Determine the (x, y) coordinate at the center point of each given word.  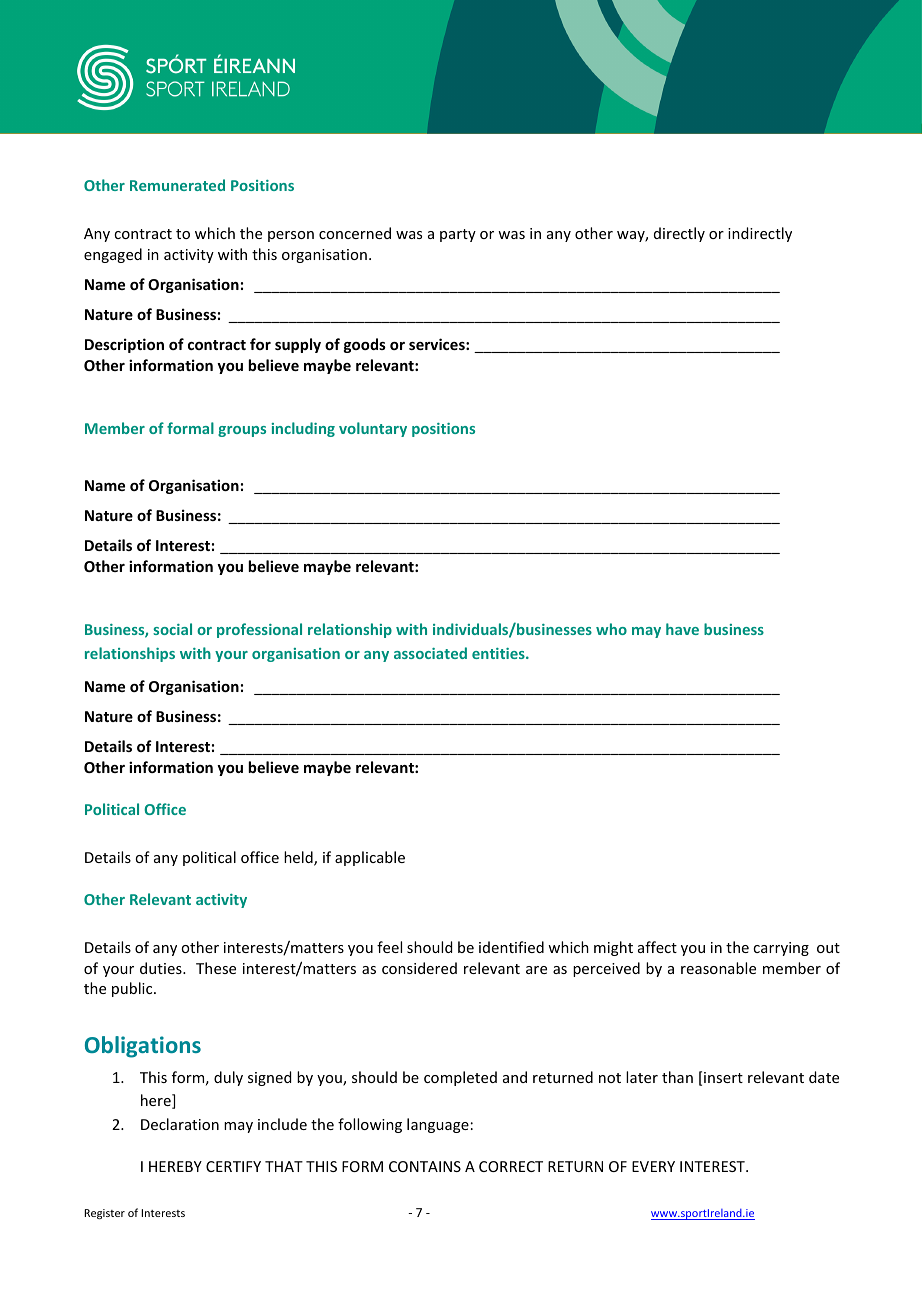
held (299, 858)
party (458, 235)
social (172, 629)
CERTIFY (233, 1166)
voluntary (373, 429)
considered (419, 968)
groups (242, 431)
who (611, 629)
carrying (781, 949)
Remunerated (177, 185)
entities (499, 653)
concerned (355, 233)
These (216, 968)
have (682, 629)
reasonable (718, 968)
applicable (370, 858)
